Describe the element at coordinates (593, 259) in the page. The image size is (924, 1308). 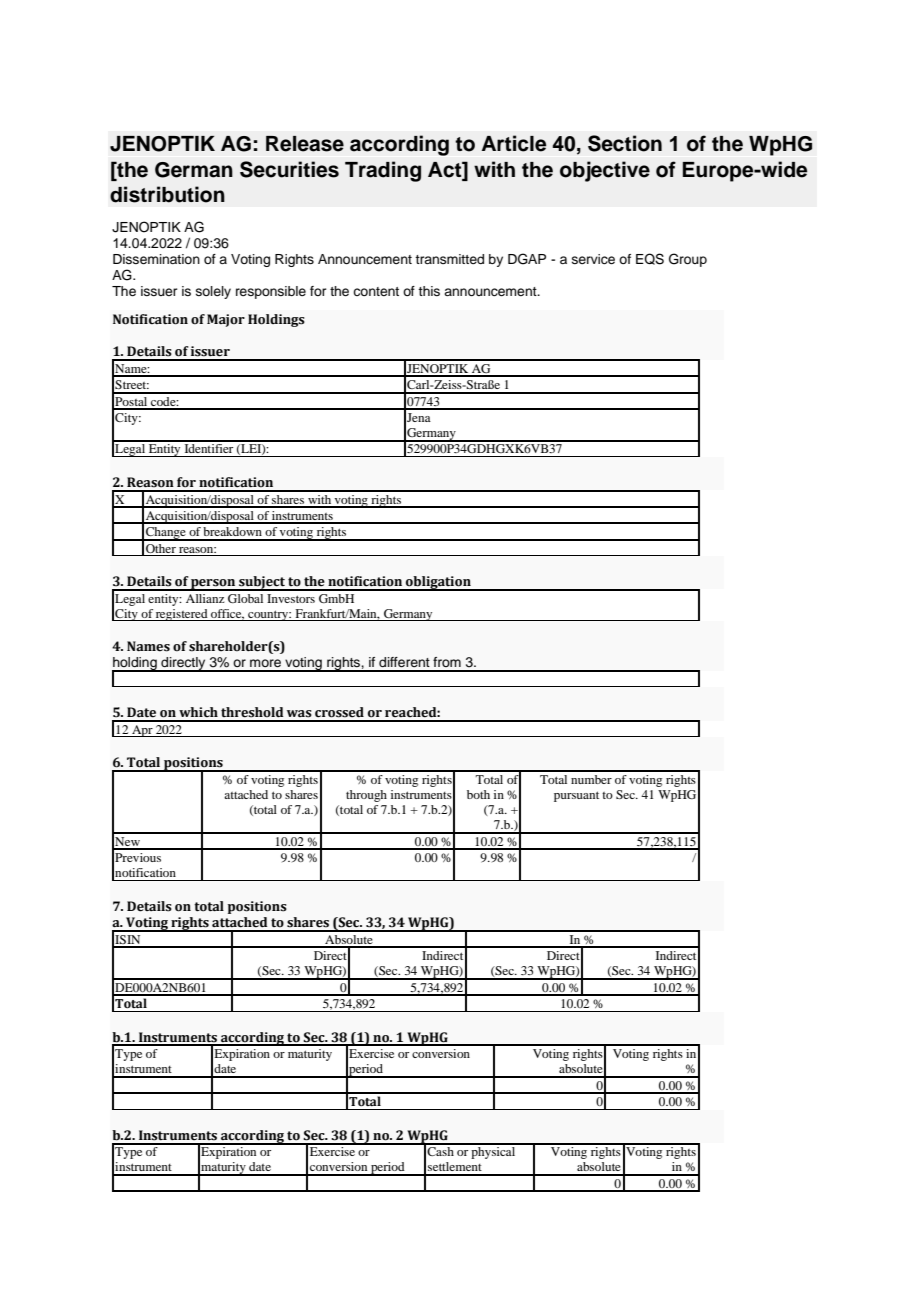
I see `service` at that location.
